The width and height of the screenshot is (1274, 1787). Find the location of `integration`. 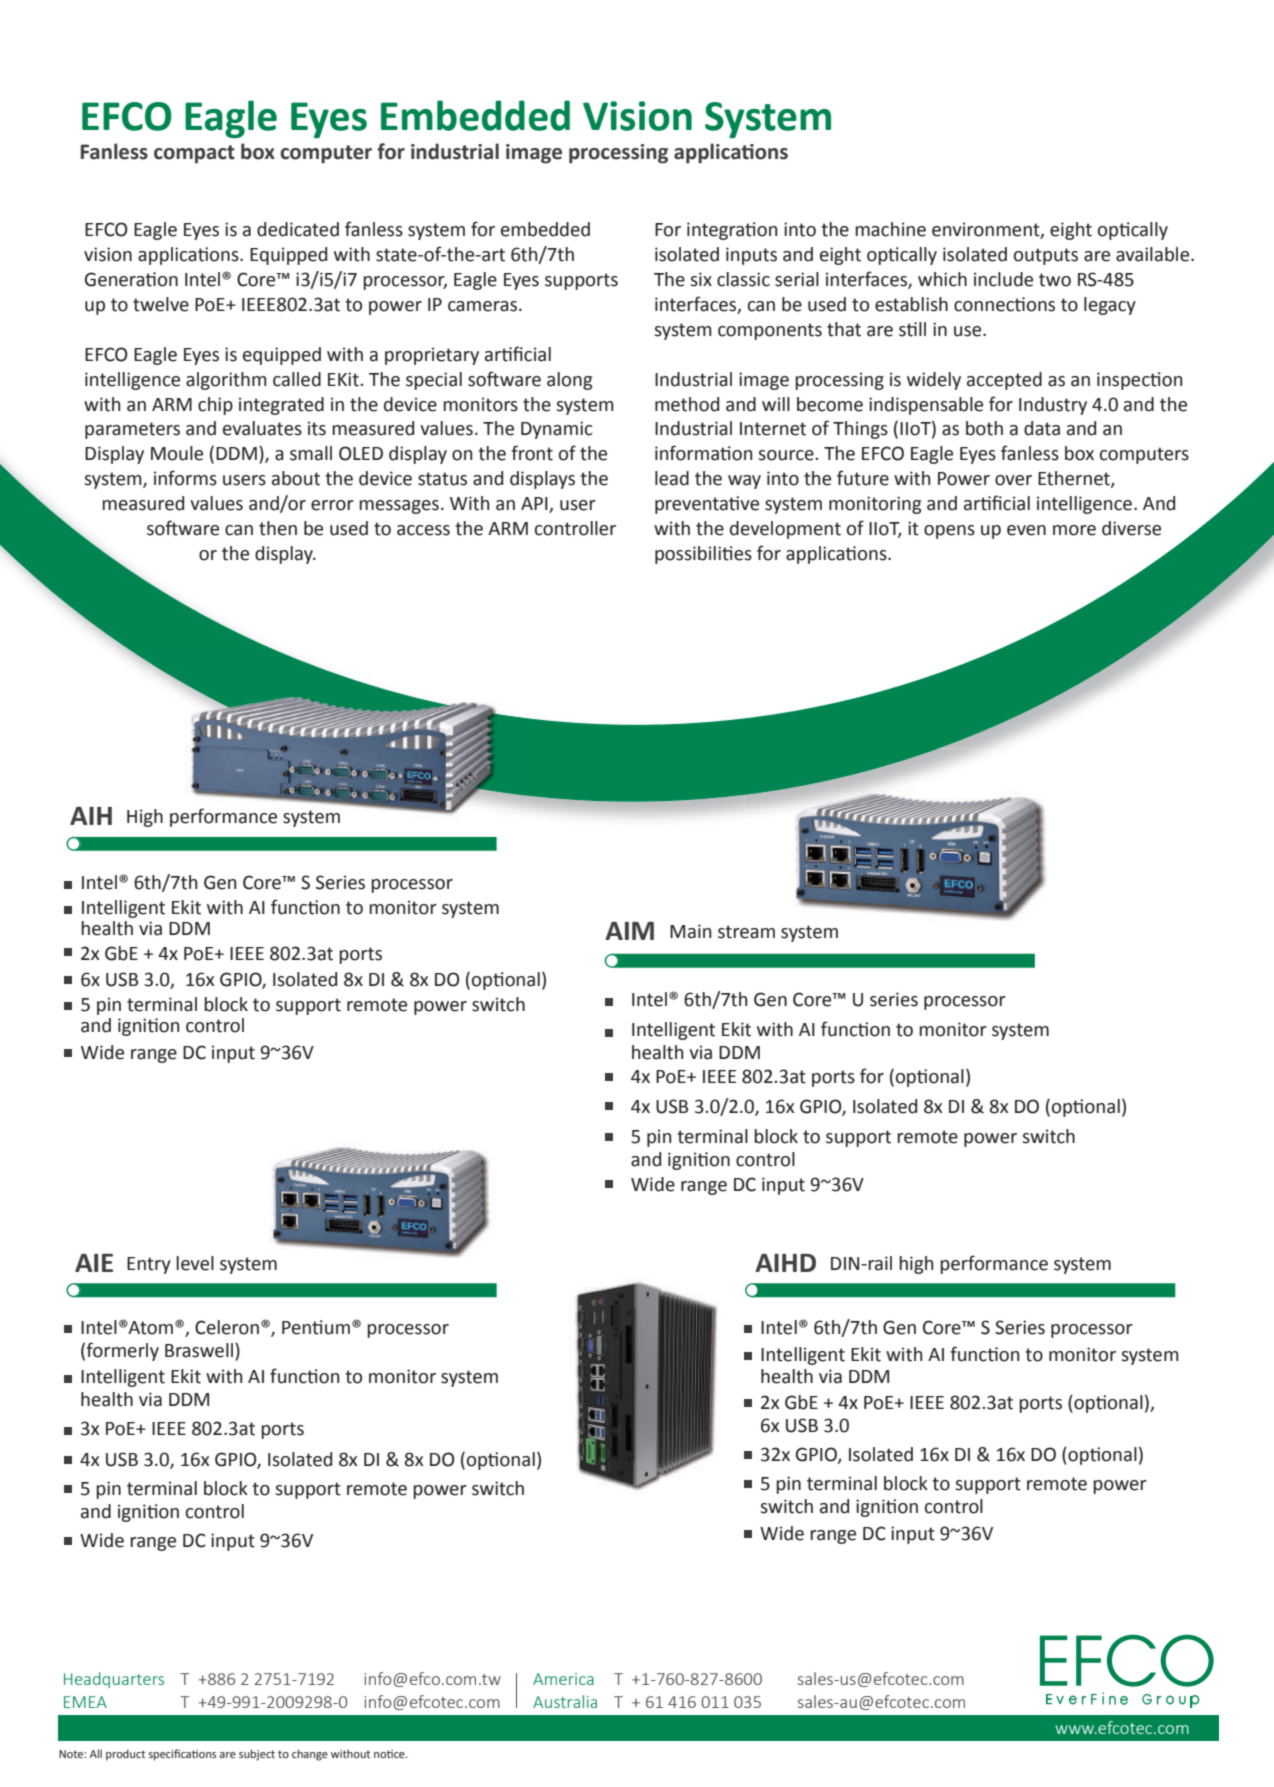

integration is located at coordinates (732, 231).
